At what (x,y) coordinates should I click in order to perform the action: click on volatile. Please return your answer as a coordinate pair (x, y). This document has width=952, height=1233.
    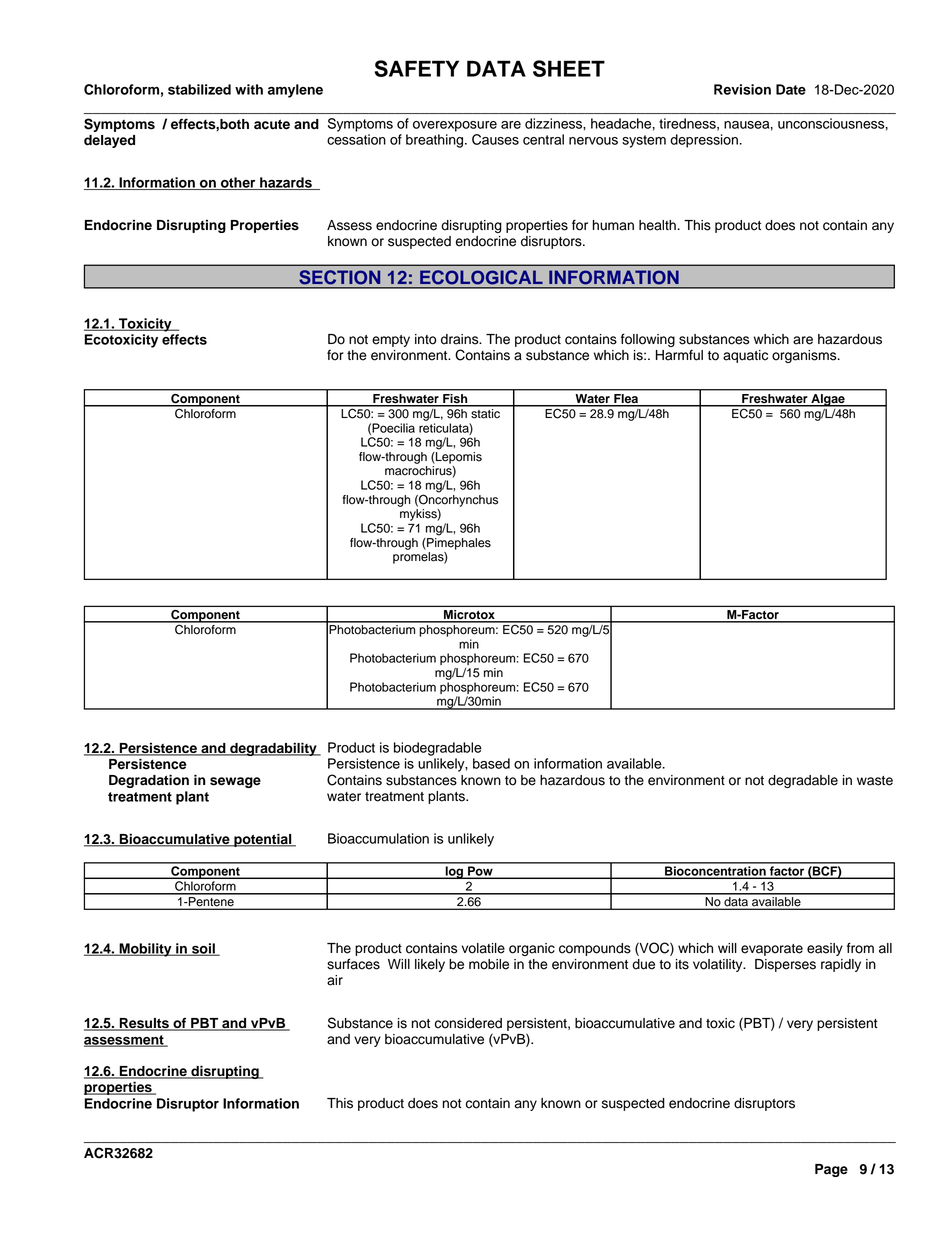
    Looking at the image, I should click on (483, 948).
